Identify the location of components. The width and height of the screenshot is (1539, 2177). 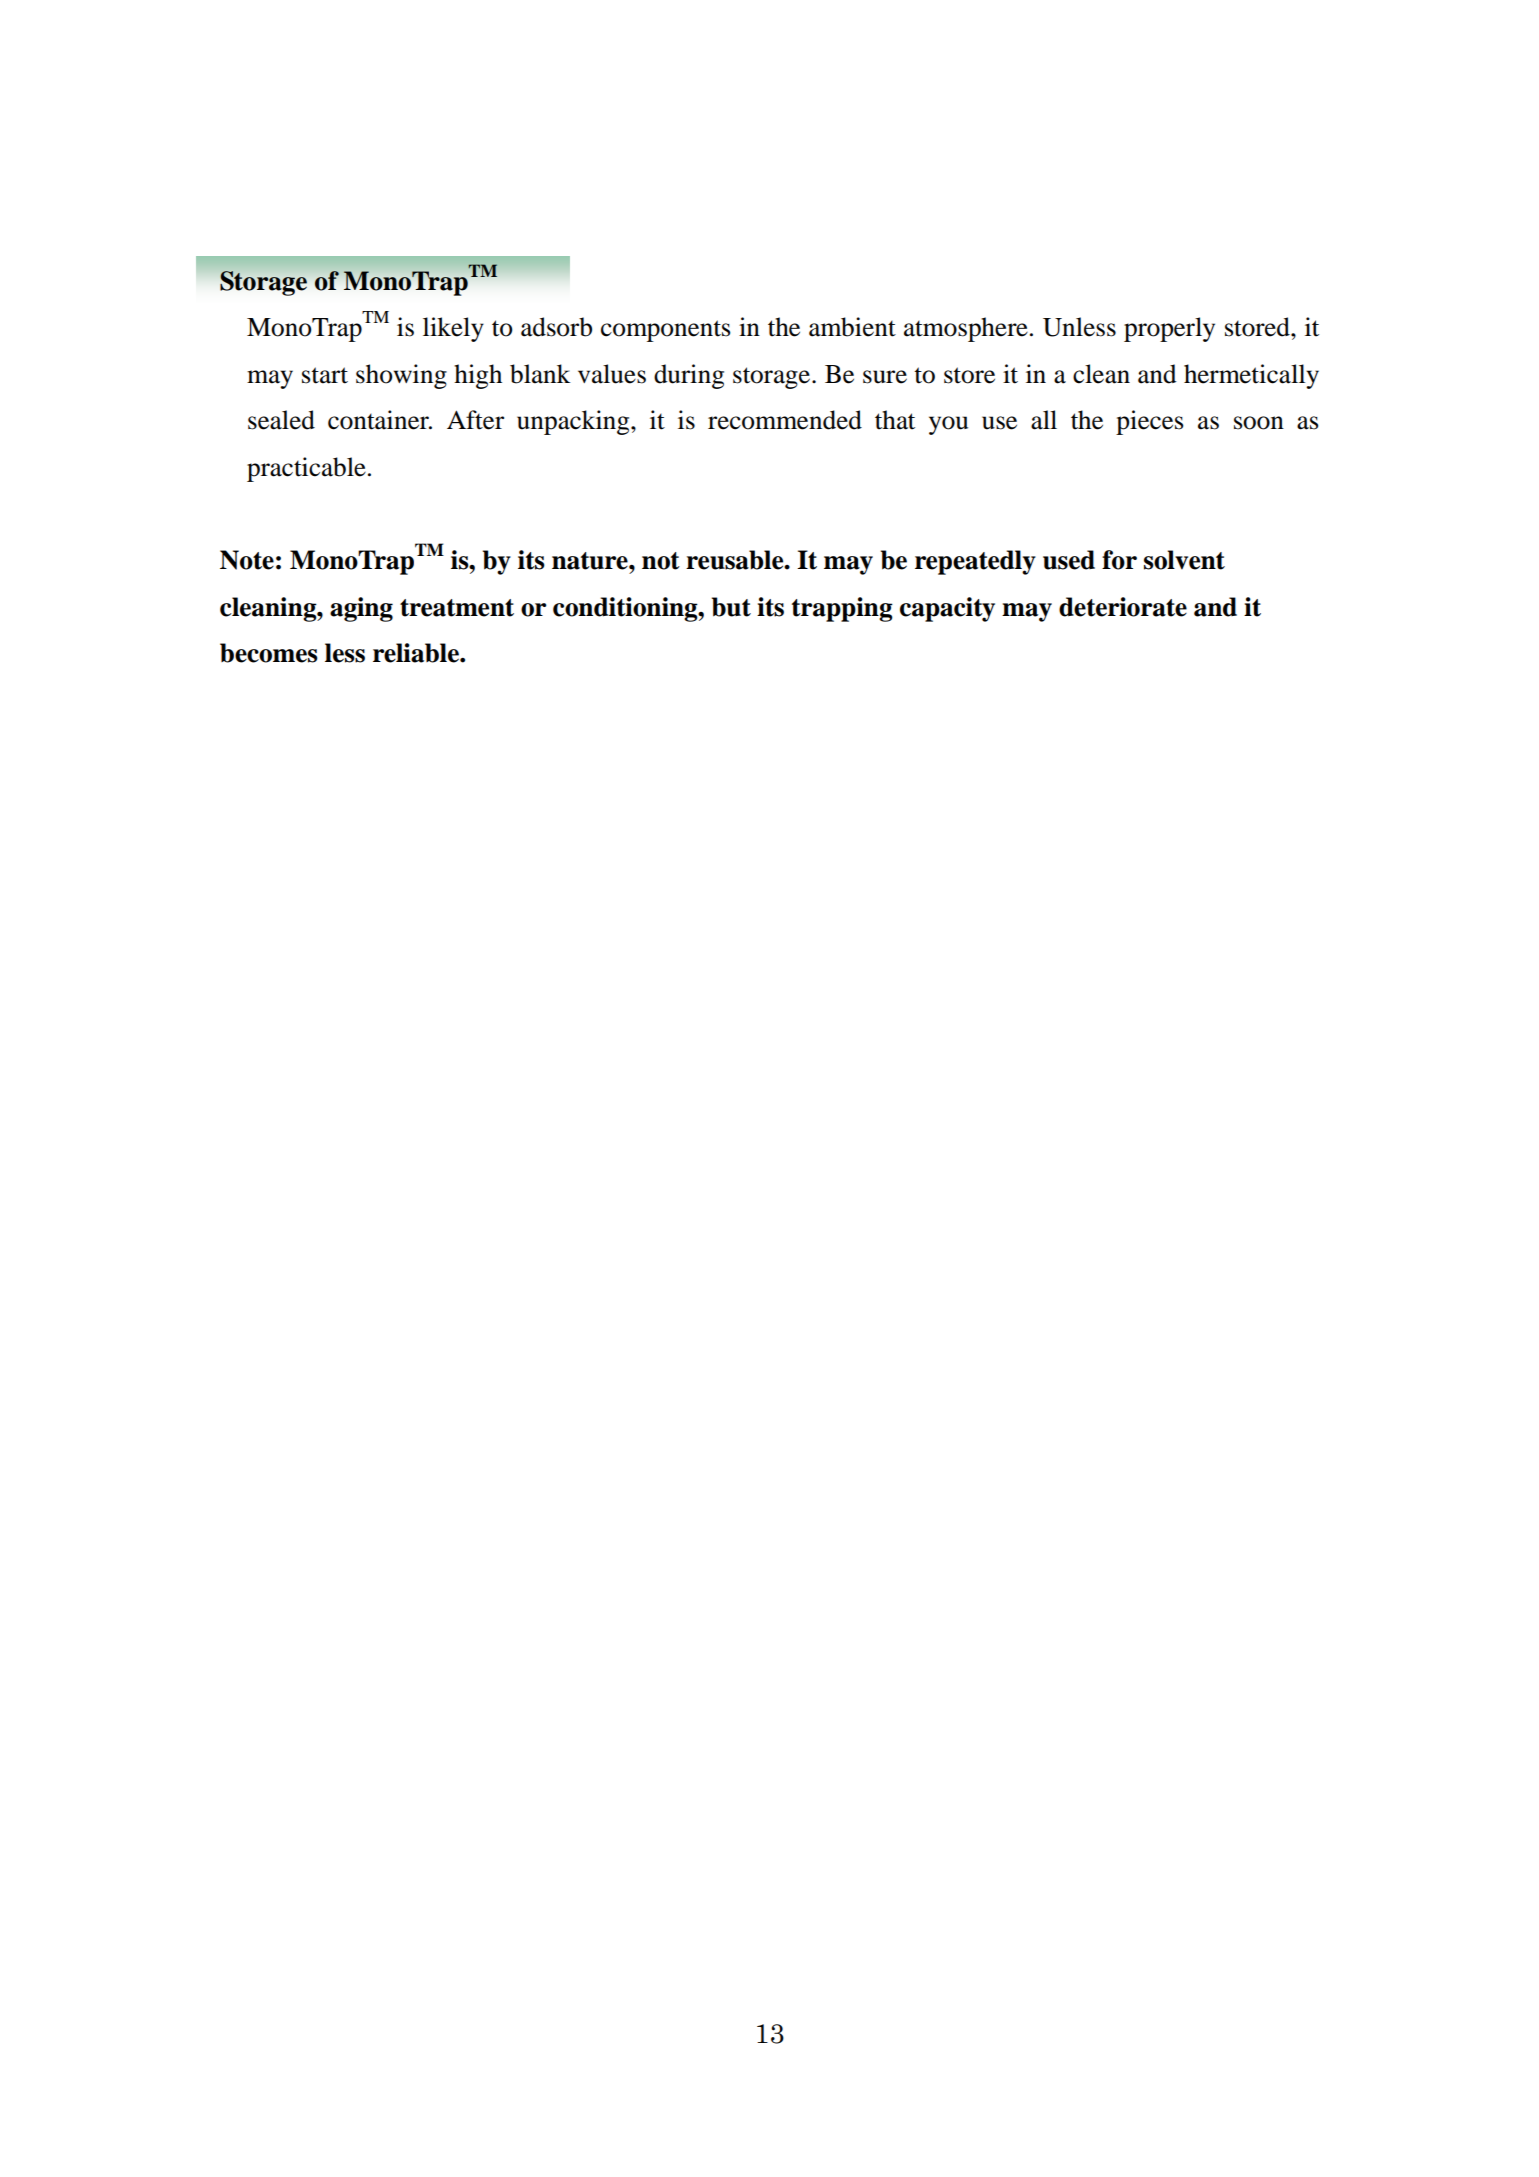
(666, 331).
